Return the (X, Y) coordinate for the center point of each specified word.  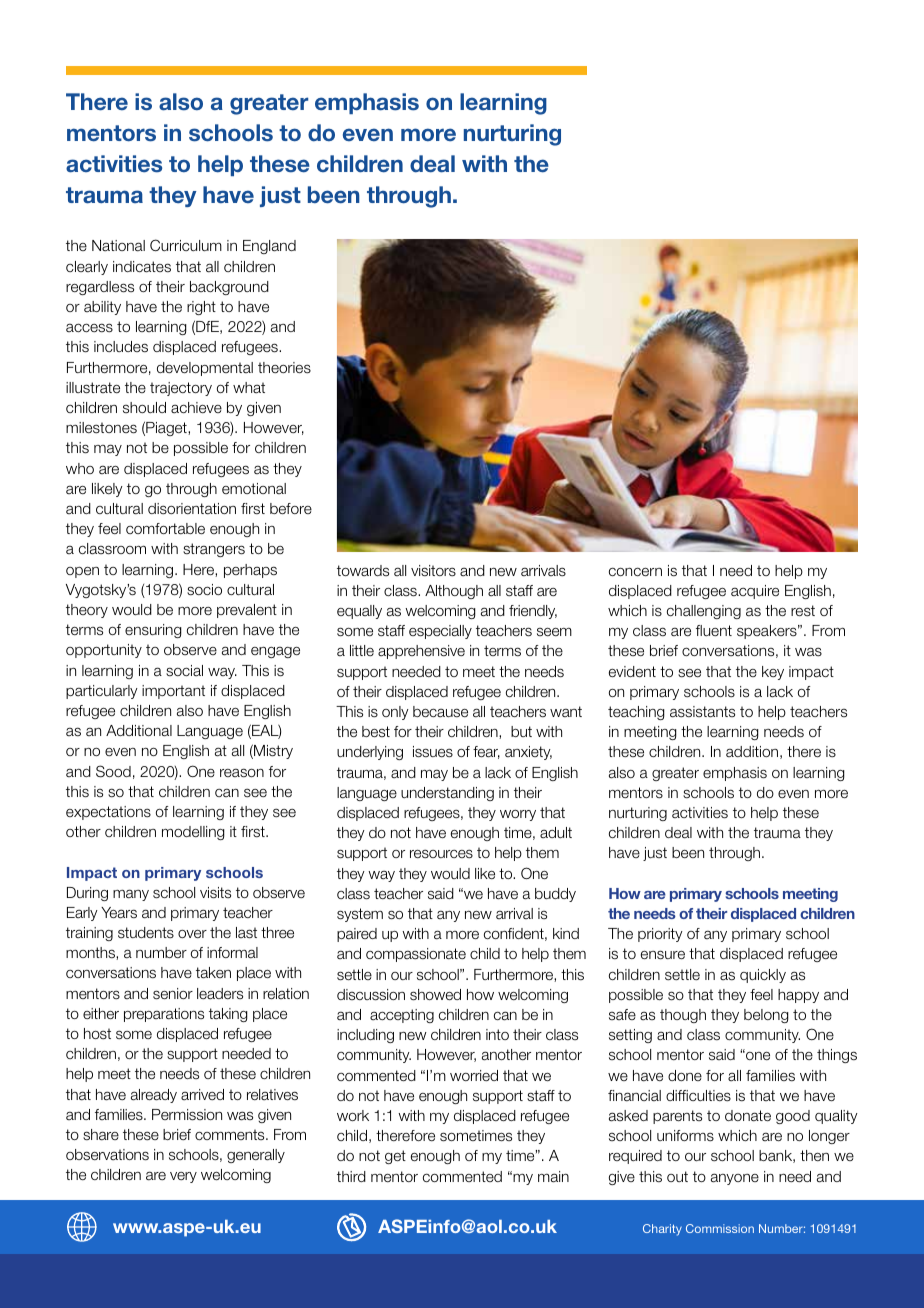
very (183, 1177)
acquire (755, 592)
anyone (735, 1179)
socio (204, 590)
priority (660, 935)
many (131, 895)
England (269, 247)
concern (635, 572)
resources (441, 854)
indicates (142, 267)
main (553, 1177)
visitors (433, 571)
